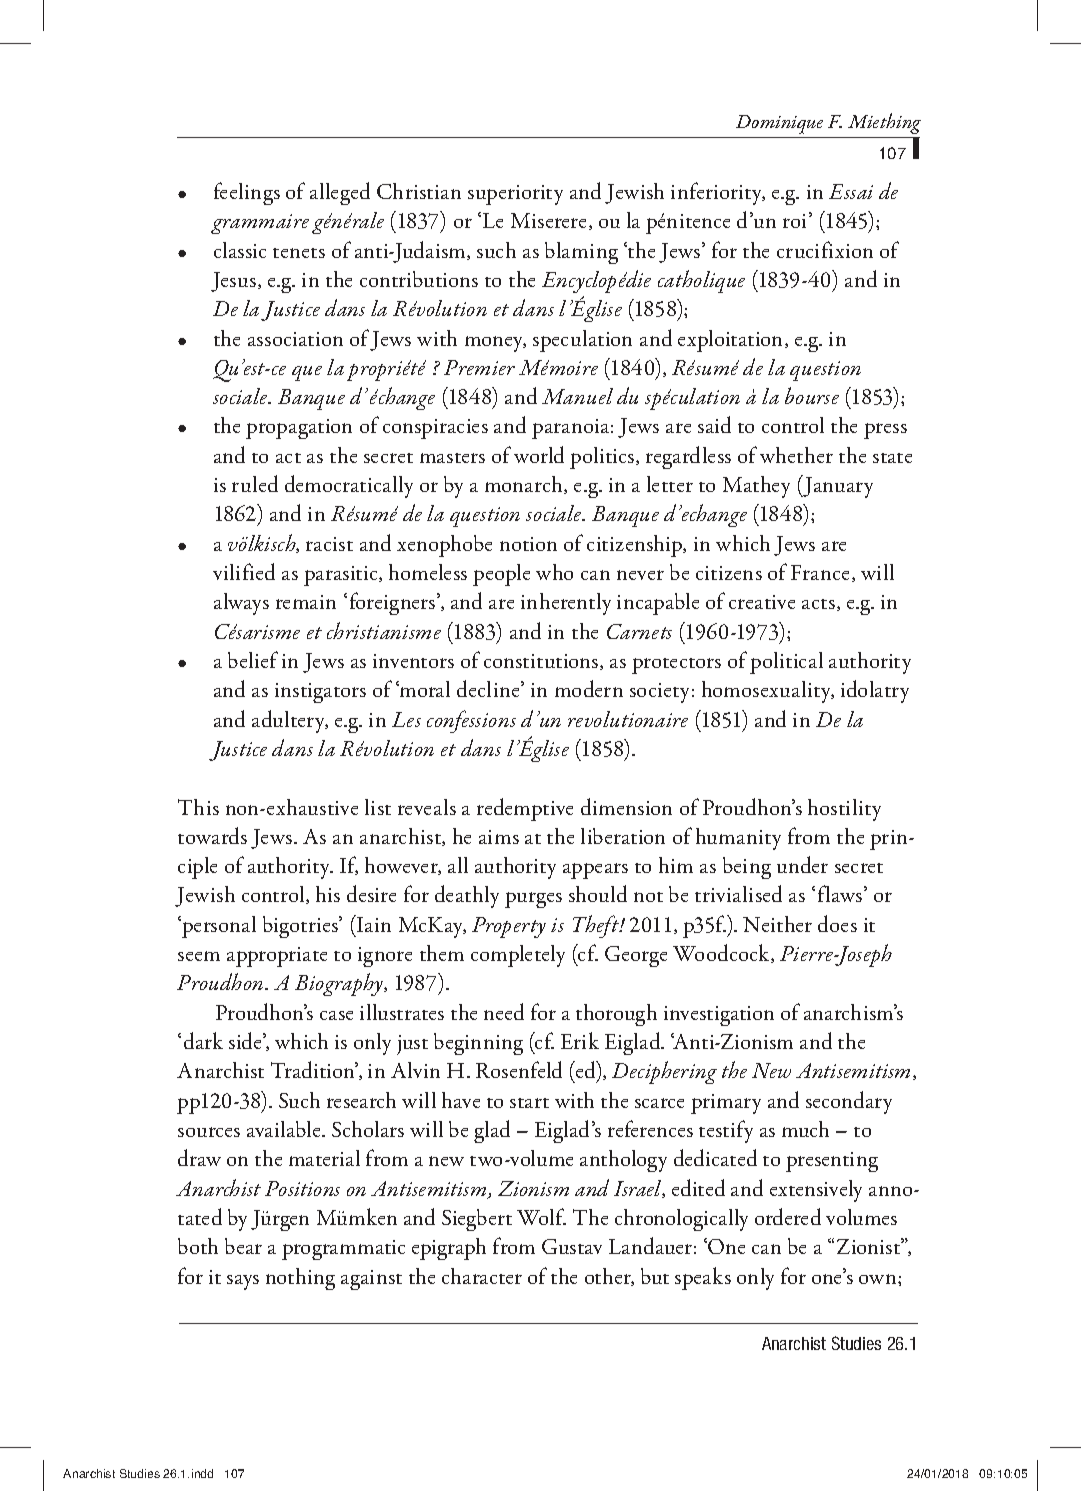 The width and height of the page is (1081, 1491). I want to click on propagation, so click(299, 429).
